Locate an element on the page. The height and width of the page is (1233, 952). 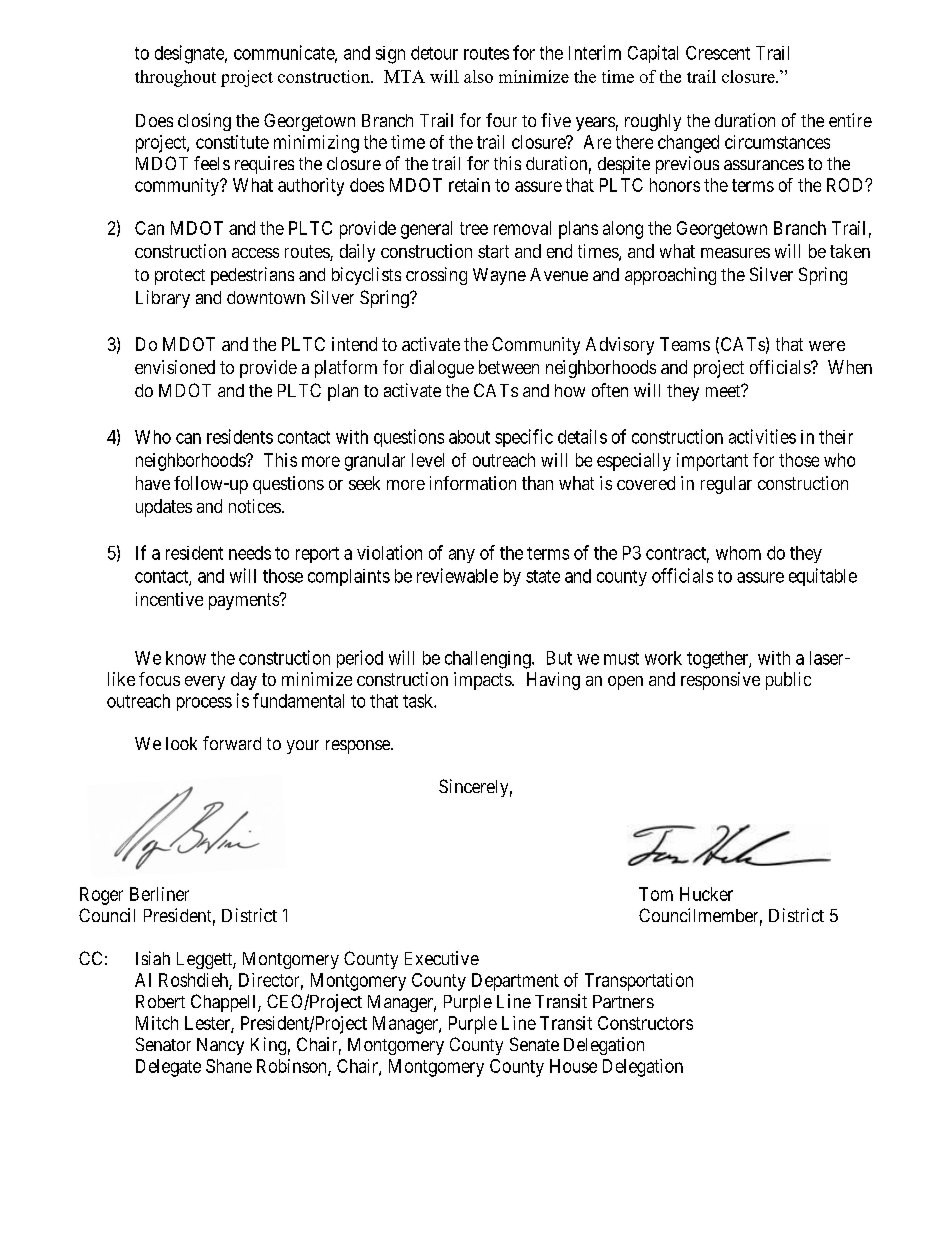
needs is located at coordinates (250, 553).
